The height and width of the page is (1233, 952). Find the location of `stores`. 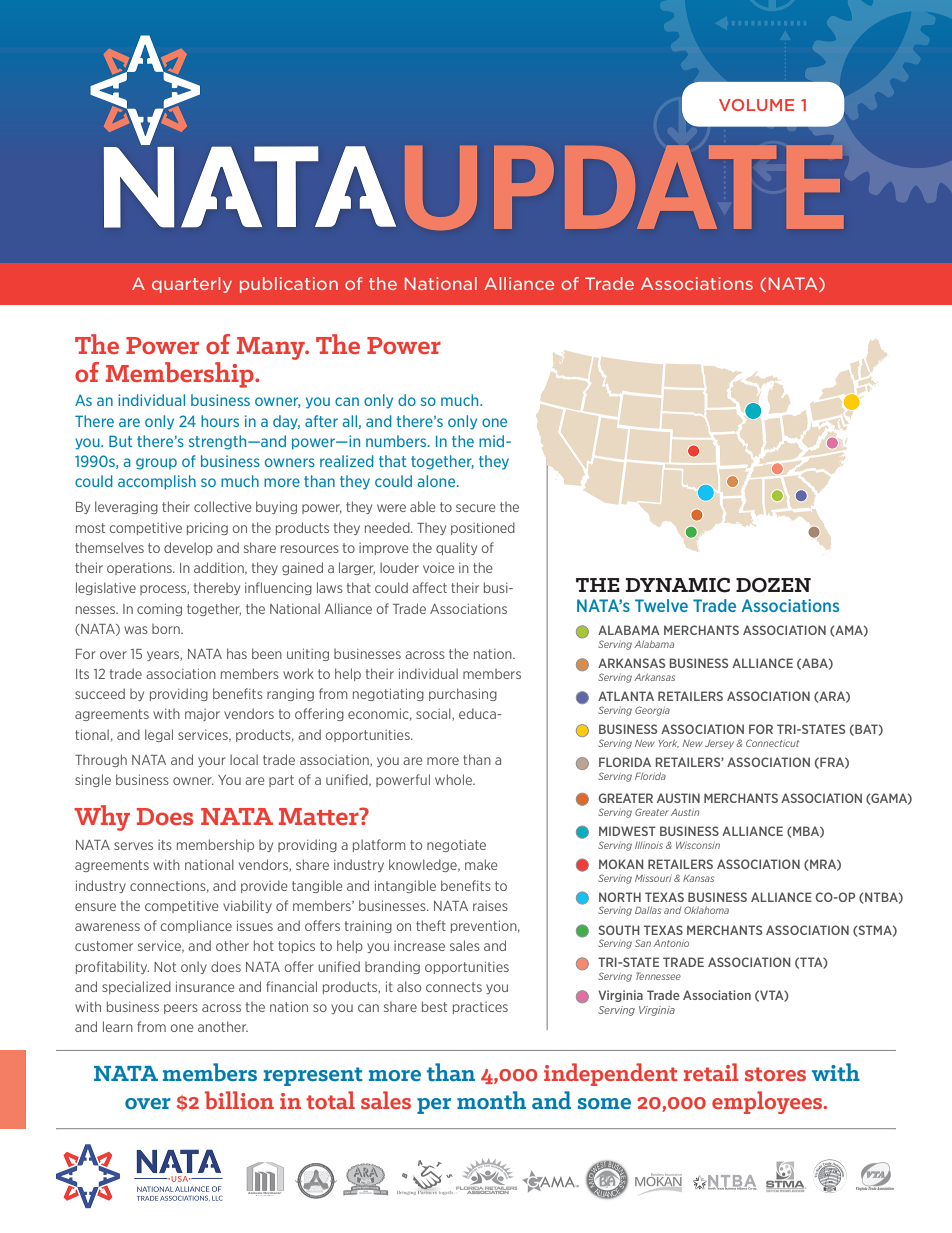

stores is located at coordinates (775, 1074).
